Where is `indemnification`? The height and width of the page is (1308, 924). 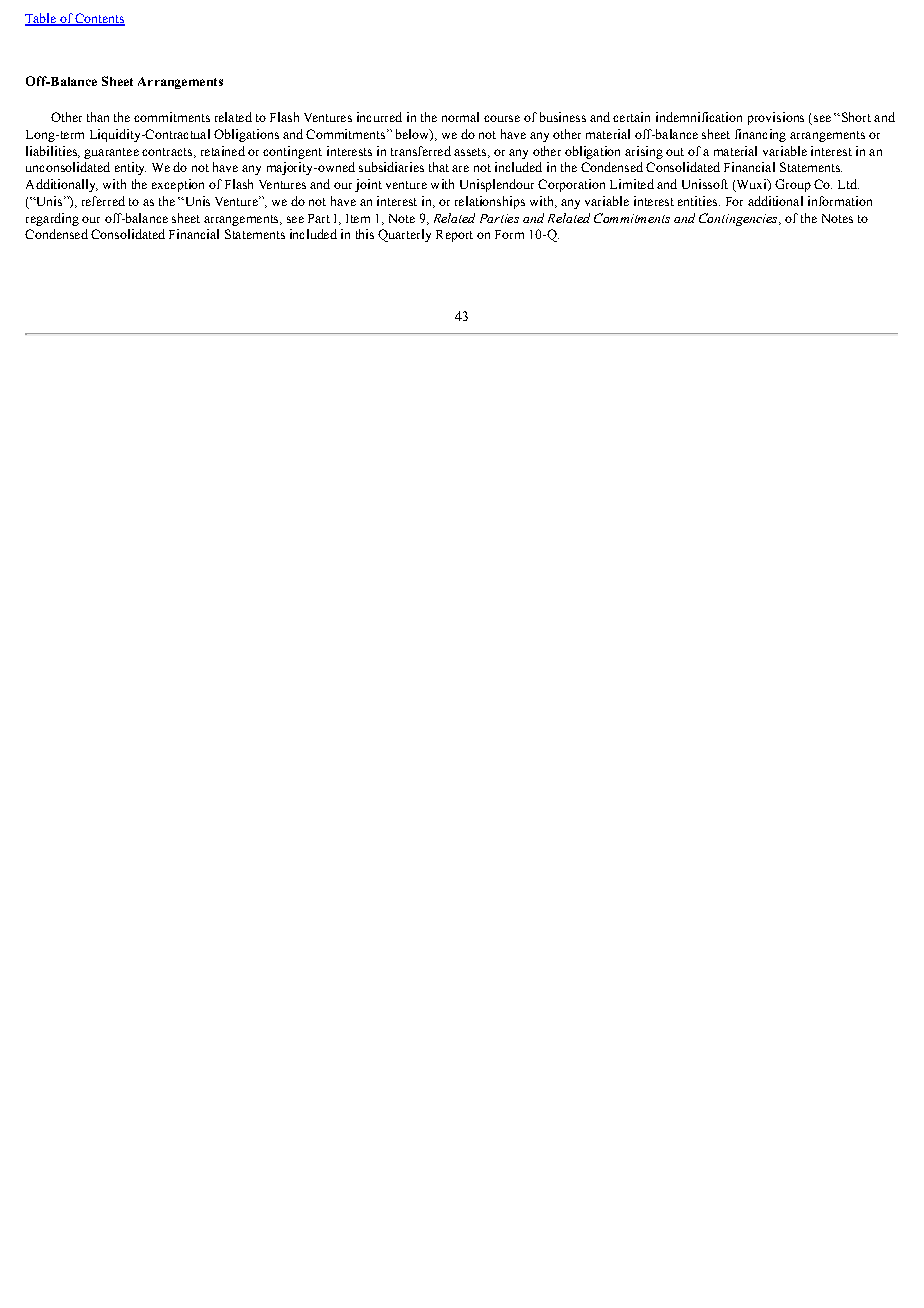 indemnification is located at coordinates (699, 117).
